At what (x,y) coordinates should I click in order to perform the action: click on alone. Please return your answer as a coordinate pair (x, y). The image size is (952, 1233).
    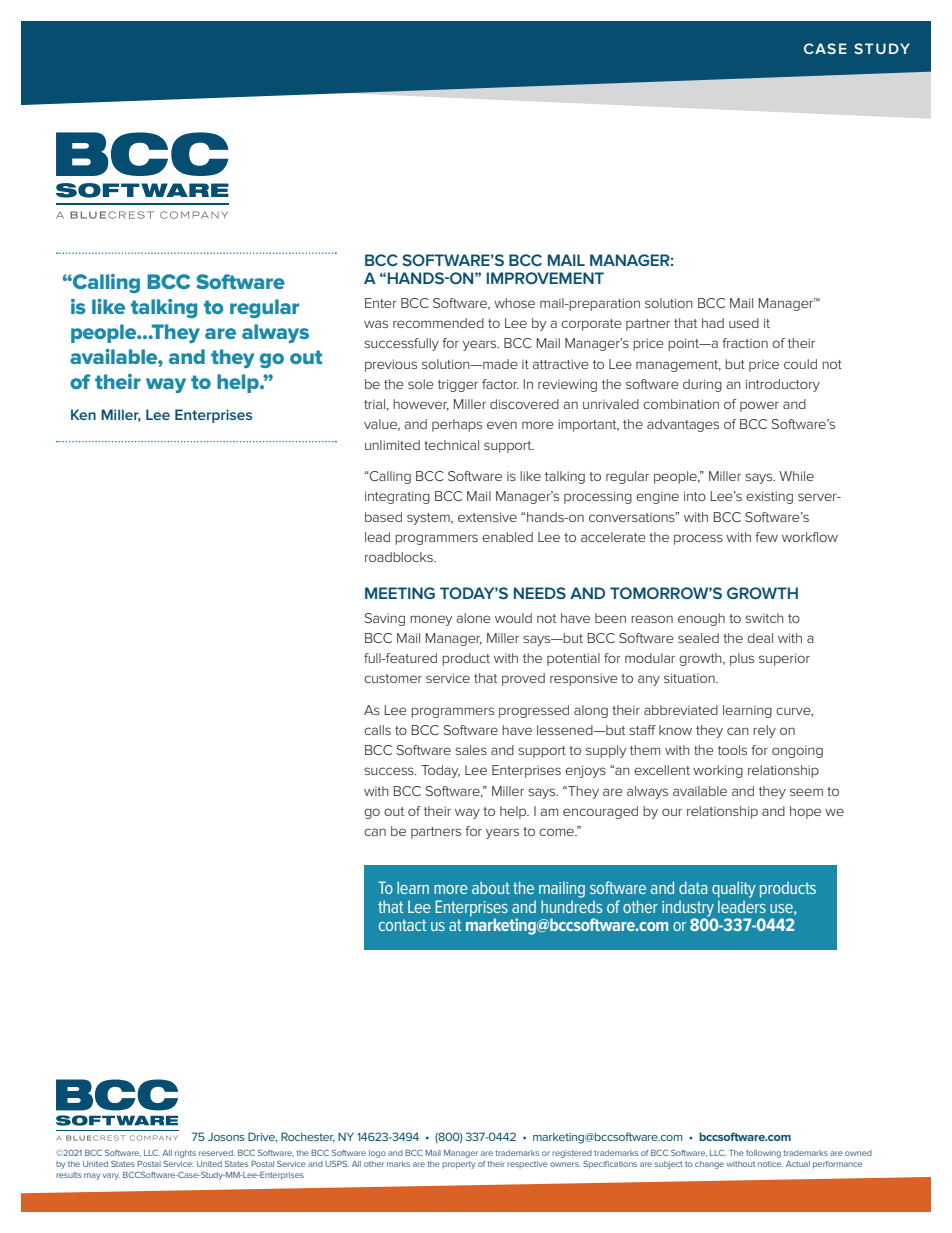
    Looking at the image, I should click on (473, 618).
